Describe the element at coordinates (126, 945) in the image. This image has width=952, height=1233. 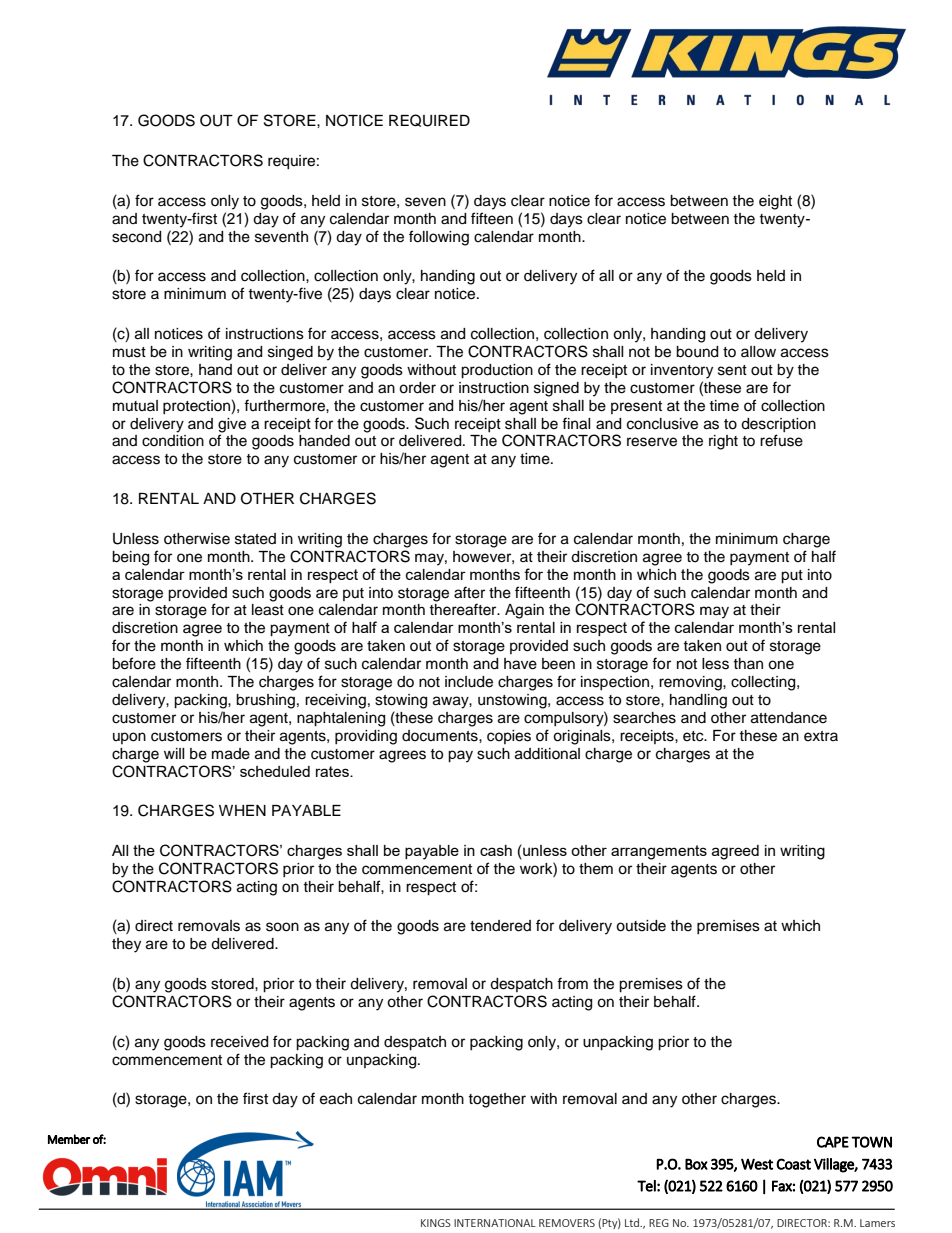
I see `they` at that location.
